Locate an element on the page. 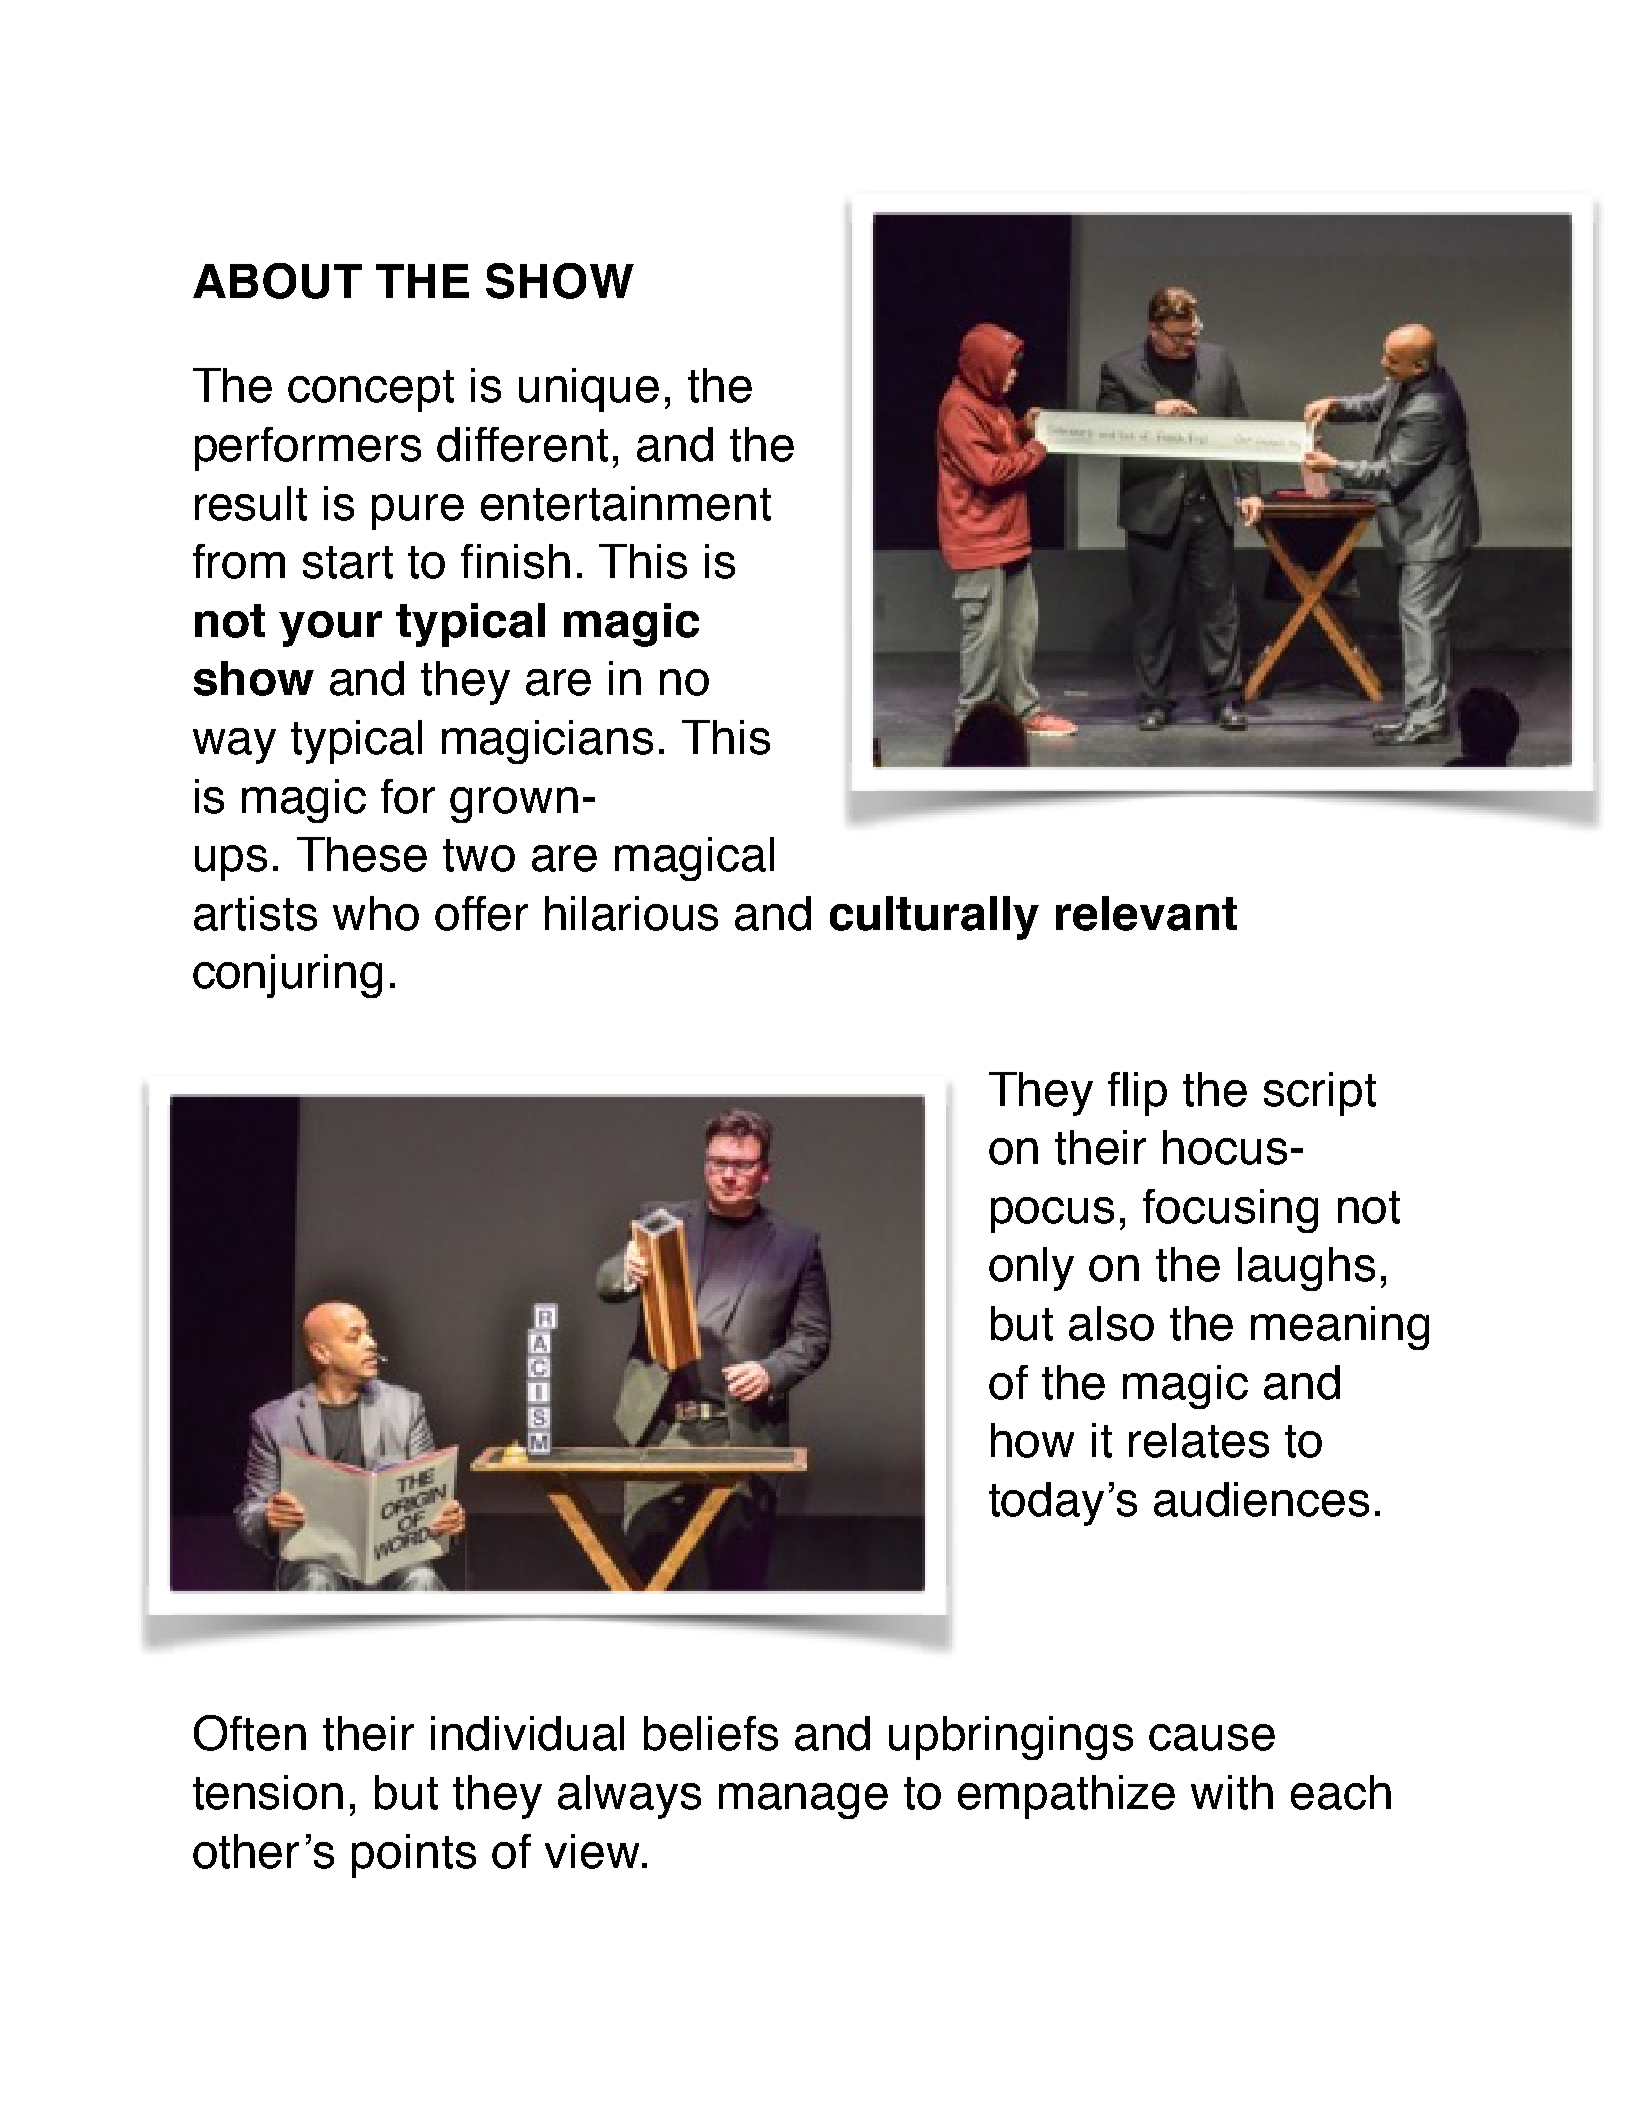 This page has width=1630, height=2110. relevant is located at coordinates (1146, 913).
